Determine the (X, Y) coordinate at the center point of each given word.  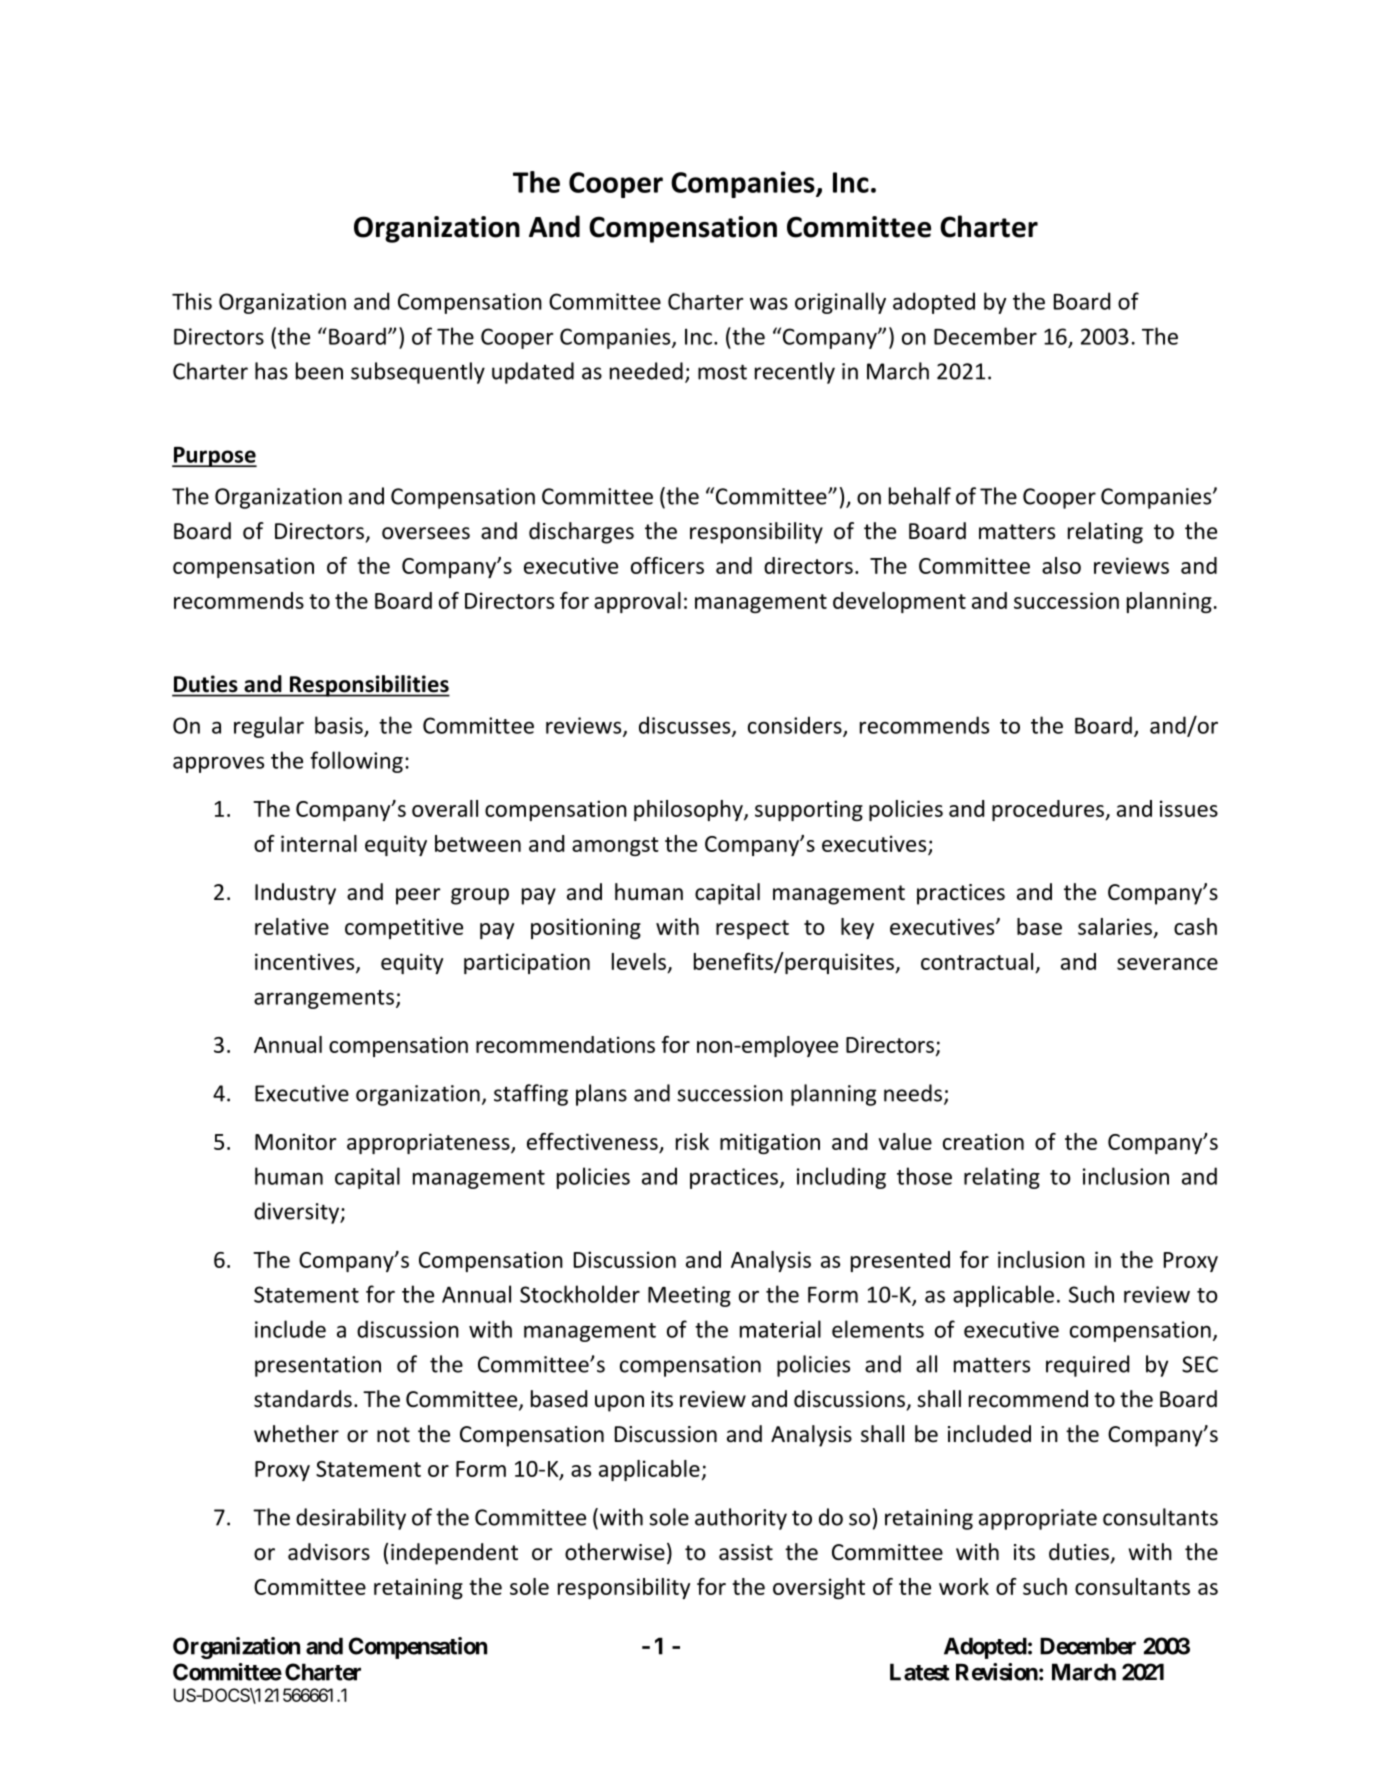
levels (640, 962)
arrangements (324, 999)
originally (840, 303)
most (722, 372)
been (319, 371)
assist (746, 1552)
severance (1167, 964)
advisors (329, 1552)
